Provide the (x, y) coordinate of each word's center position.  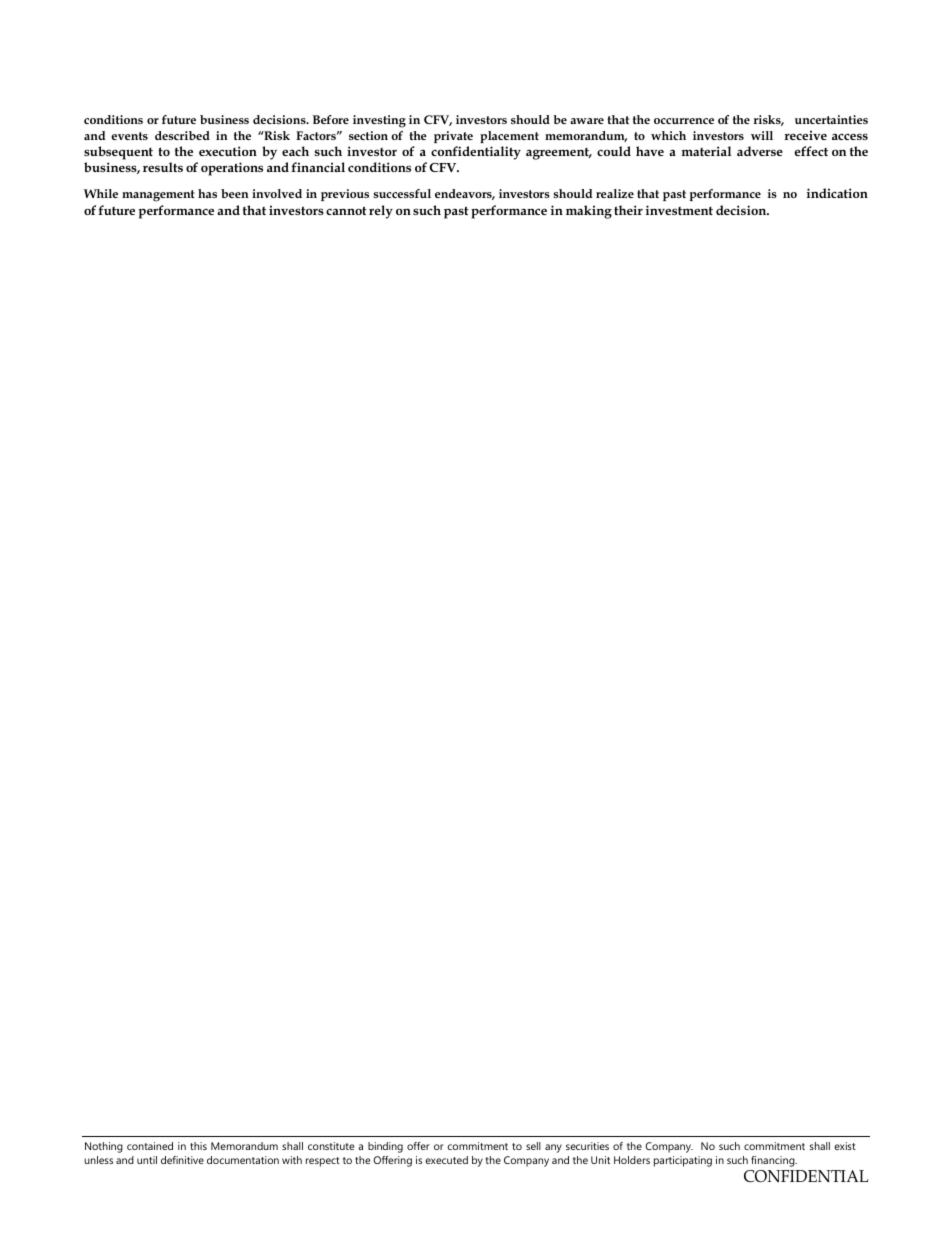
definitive (182, 1160)
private (453, 137)
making (589, 212)
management (158, 196)
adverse (760, 151)
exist (845, 1146)
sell (533, 1146)
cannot (346, 210)
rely (381, 212)
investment (679, 210)
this (198, 1146)
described (182, 135)
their (628, 210)
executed (446, 1160)
